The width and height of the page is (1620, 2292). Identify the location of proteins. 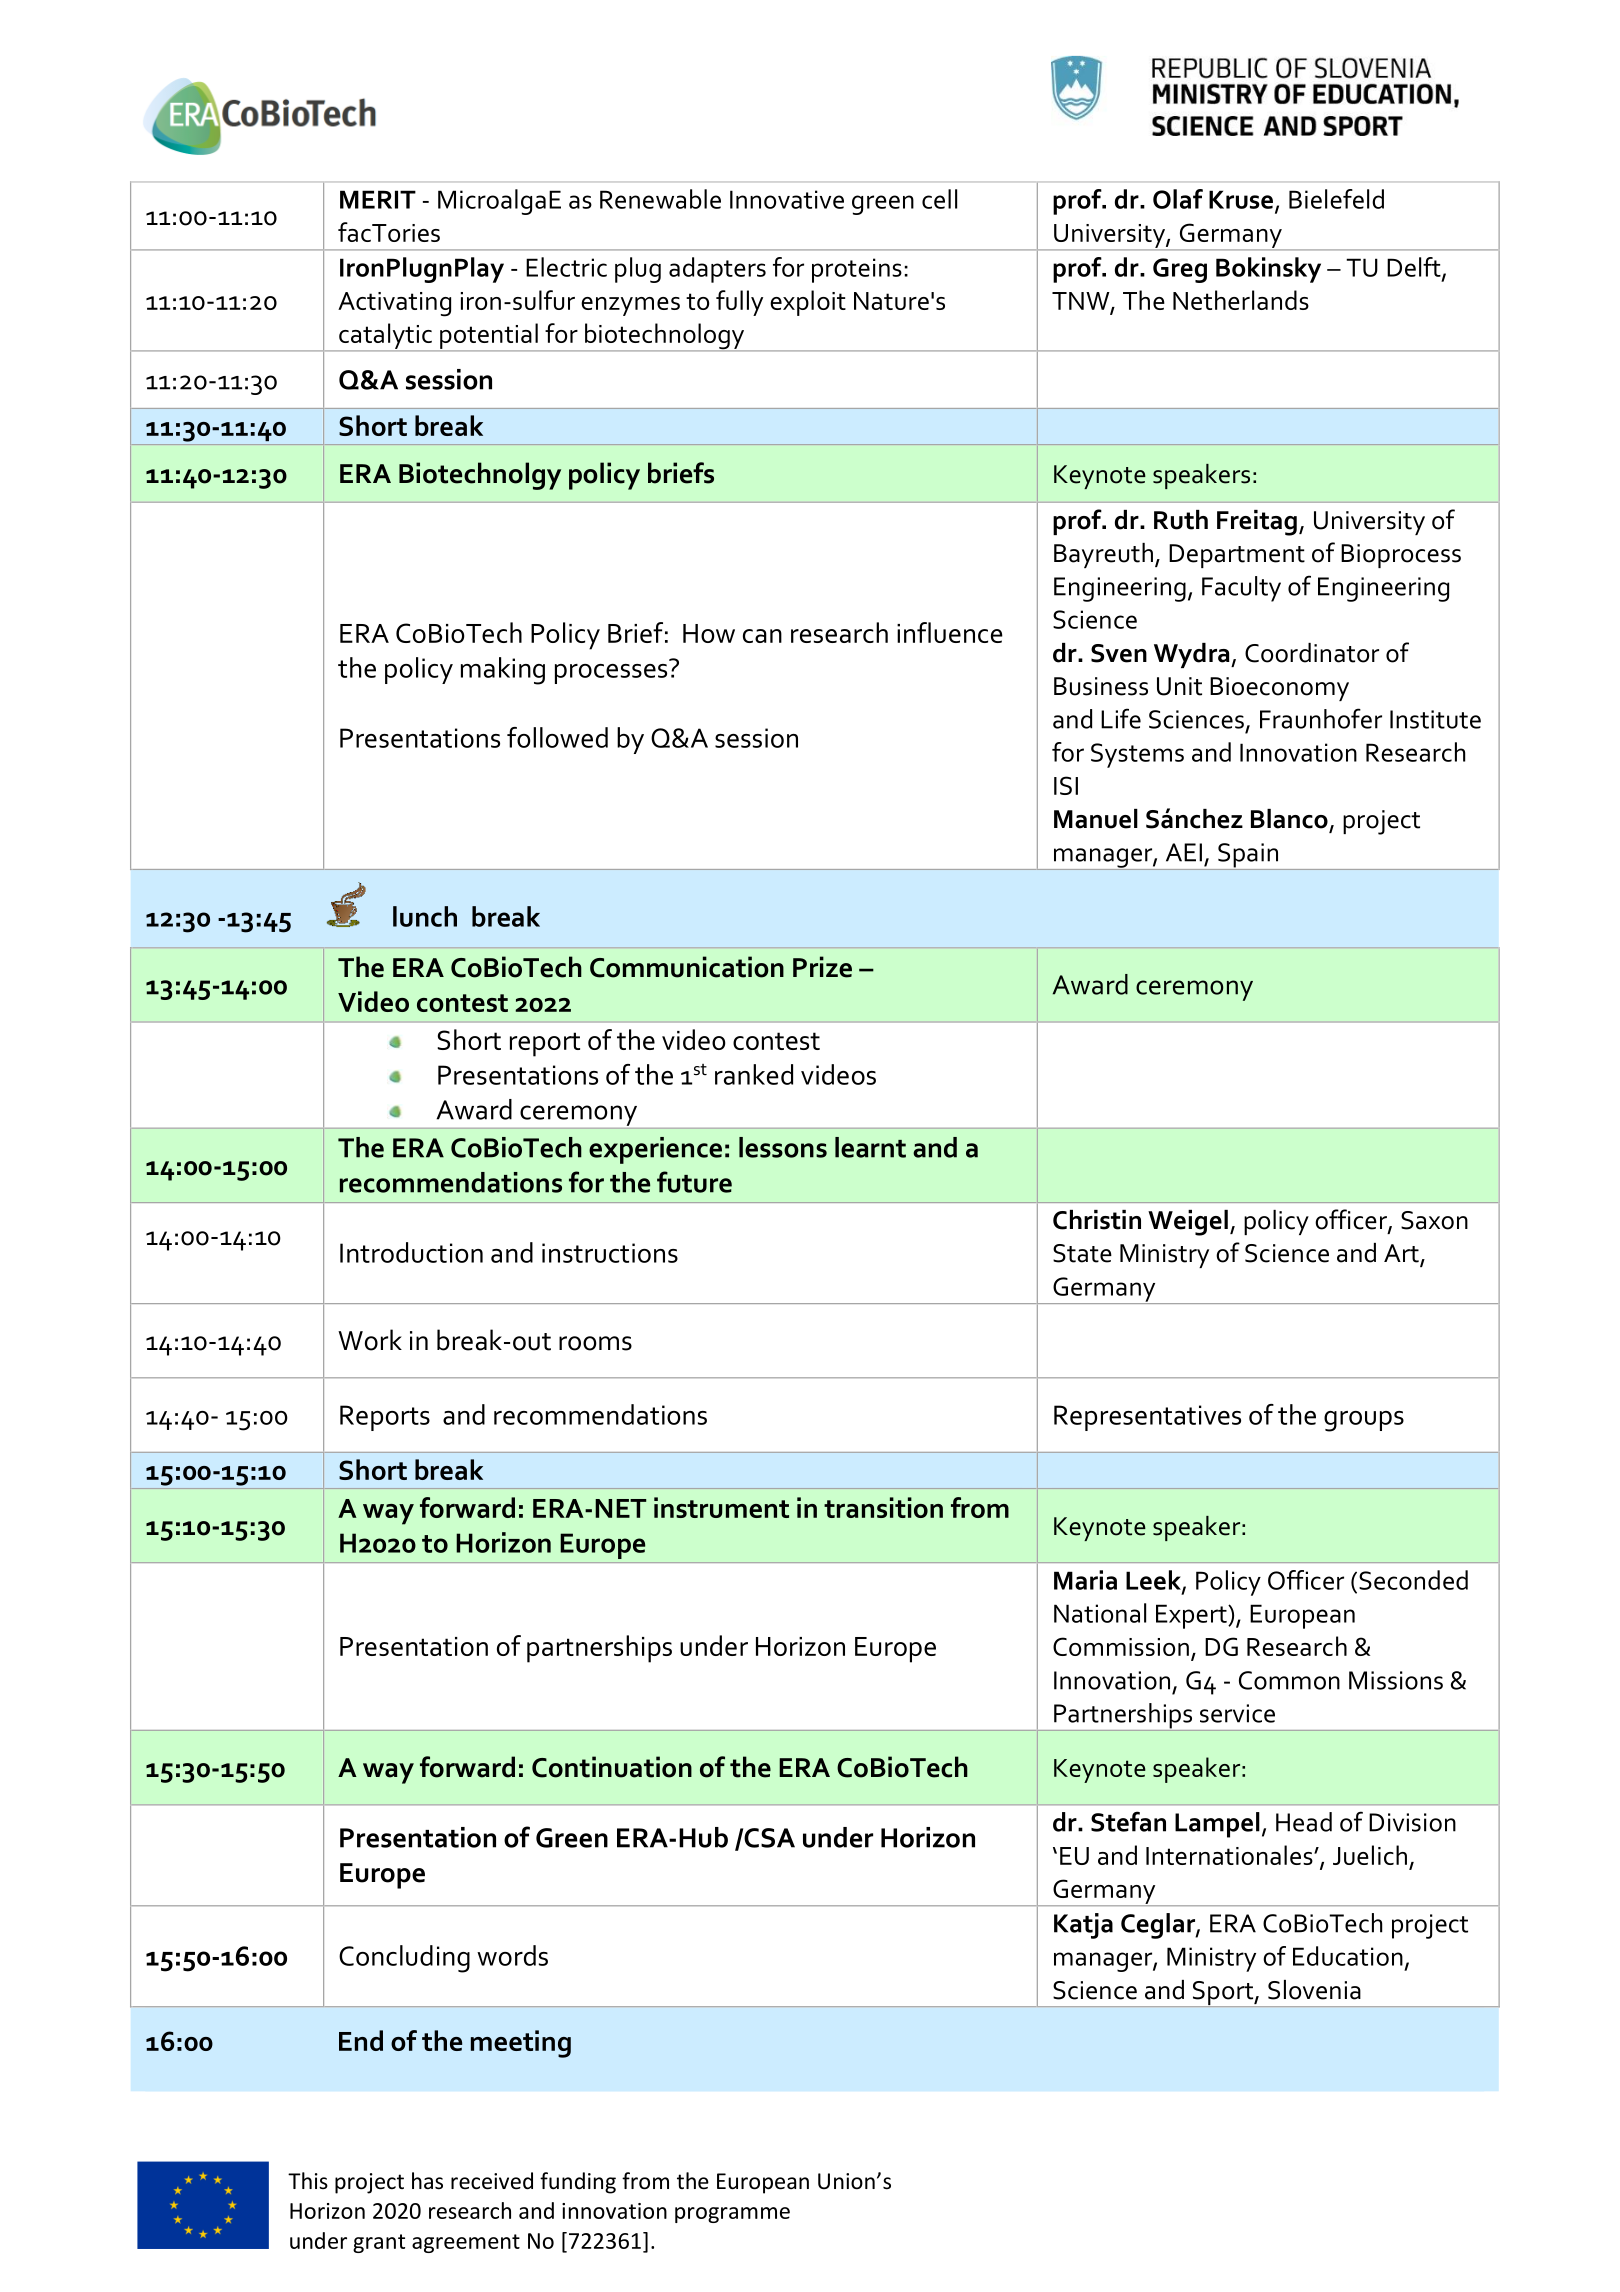
(857, 270).
